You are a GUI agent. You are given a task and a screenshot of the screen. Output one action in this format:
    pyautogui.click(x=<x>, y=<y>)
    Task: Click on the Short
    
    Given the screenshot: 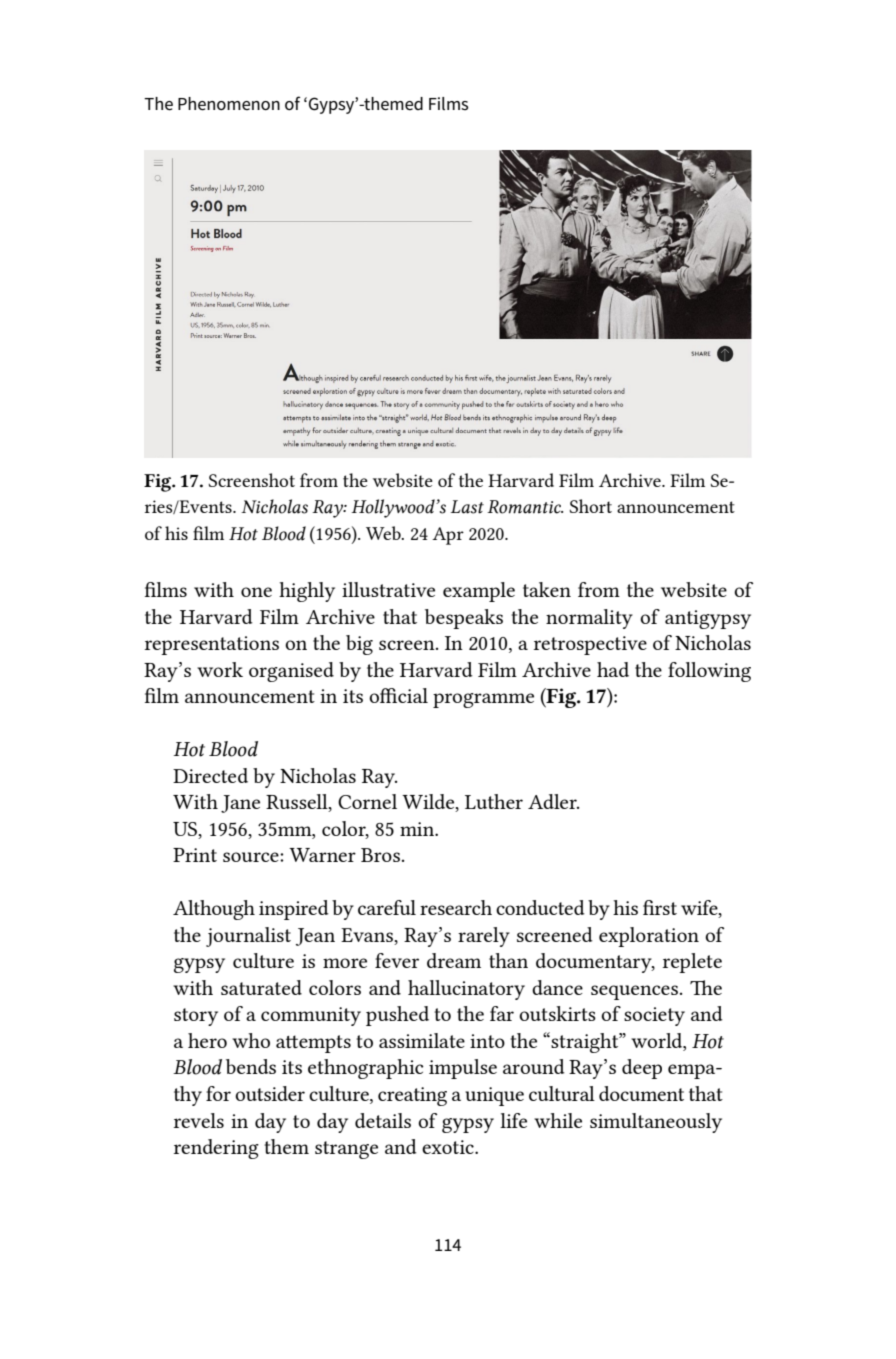 What is the action you would take?
    pyautogui.click(x=590, y=506)
